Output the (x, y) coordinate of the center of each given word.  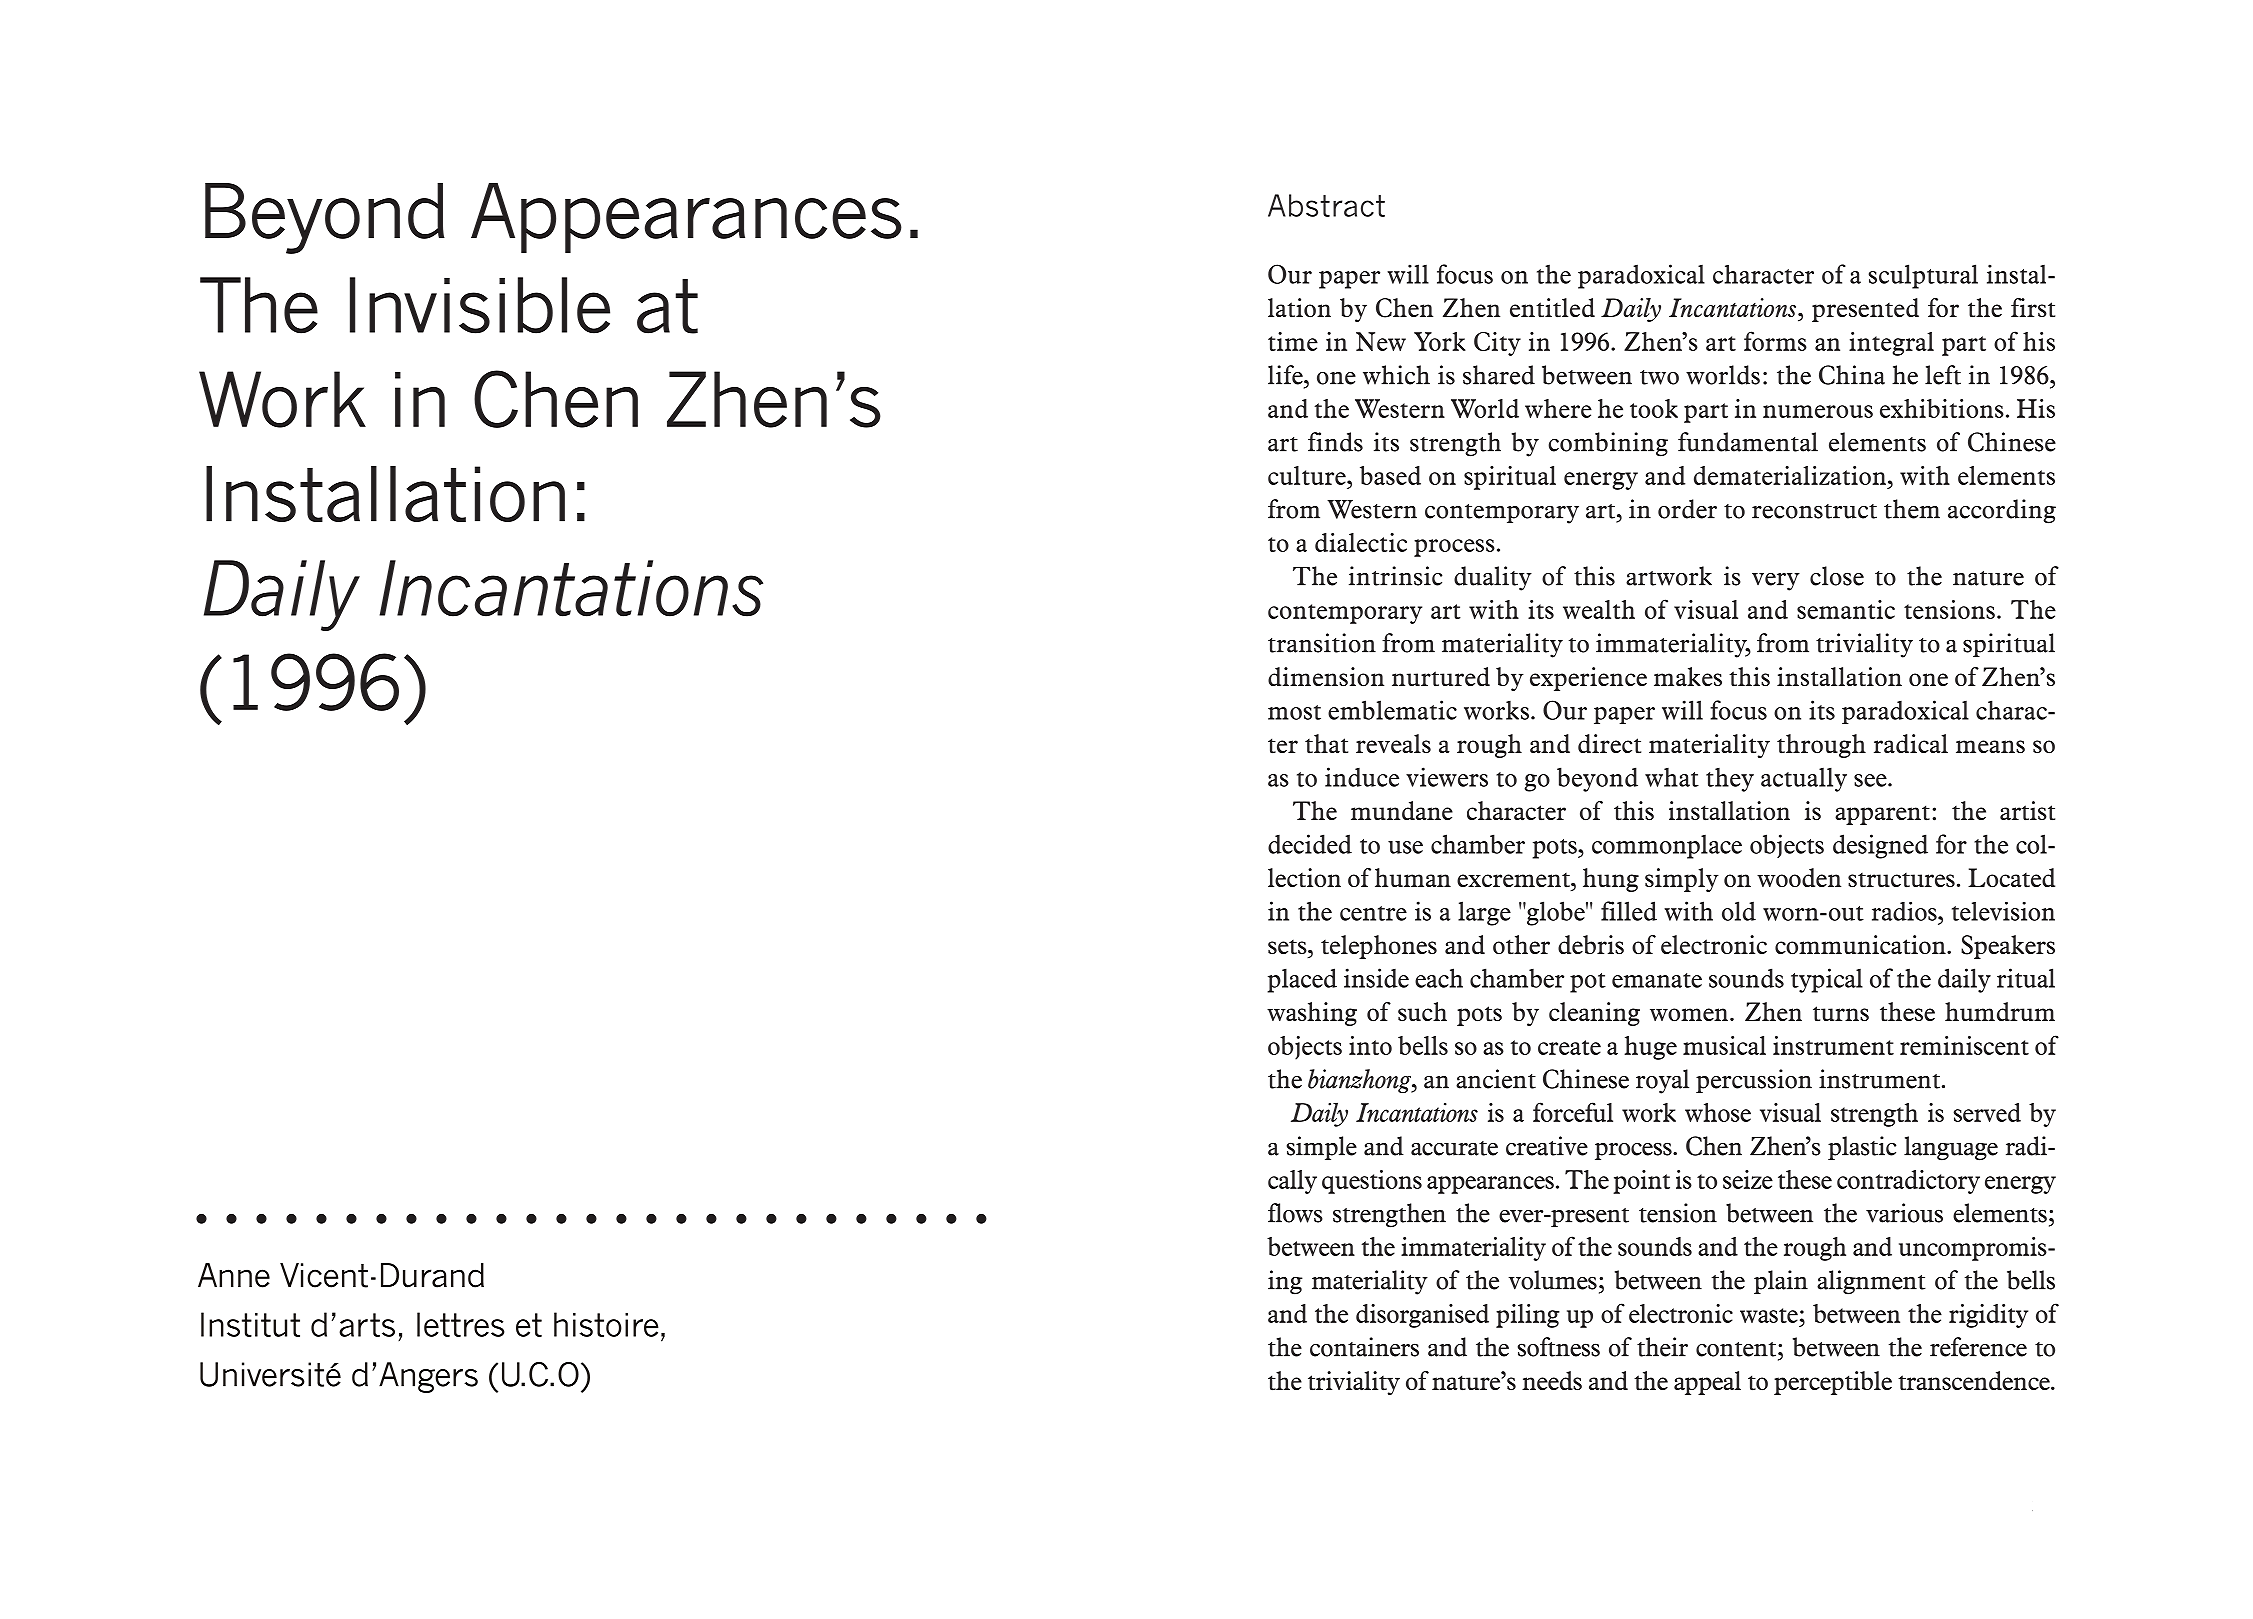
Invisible (480, 305)
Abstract (1326, 205)
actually (1804, 779)
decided (1310, 844)
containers (1364, 1347)
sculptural (1923, 276)
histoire (606, 1324)
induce (1362, 777)
